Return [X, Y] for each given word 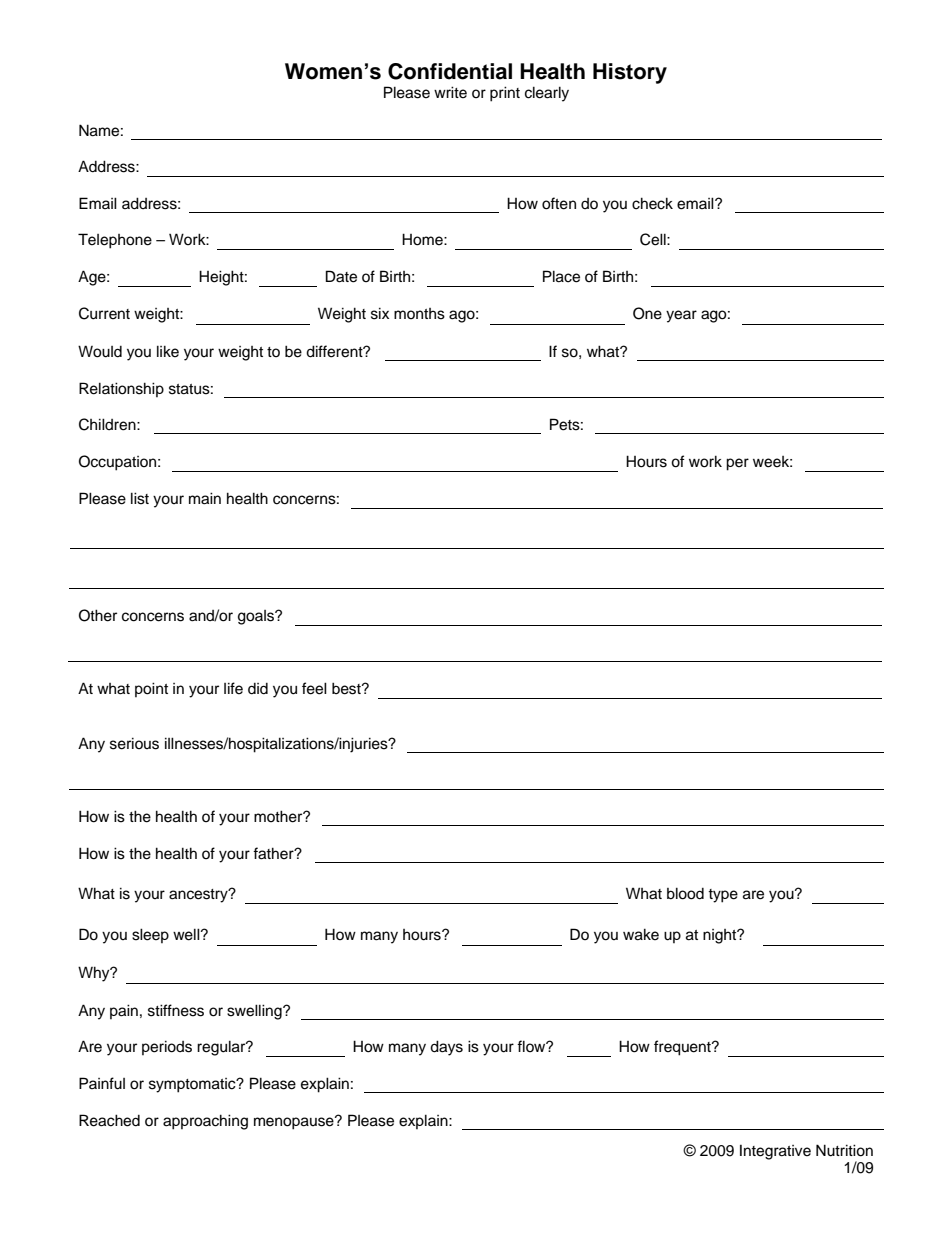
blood [685, 893]
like [168, 351]
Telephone [115, 241]
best [347, 688]
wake [641, 934]
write [450, 92]
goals [257, 617]
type [723, 896]
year [681, 316]
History [630, 73]
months [419, 314]
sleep [150, 935]
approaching [205, 1122]
